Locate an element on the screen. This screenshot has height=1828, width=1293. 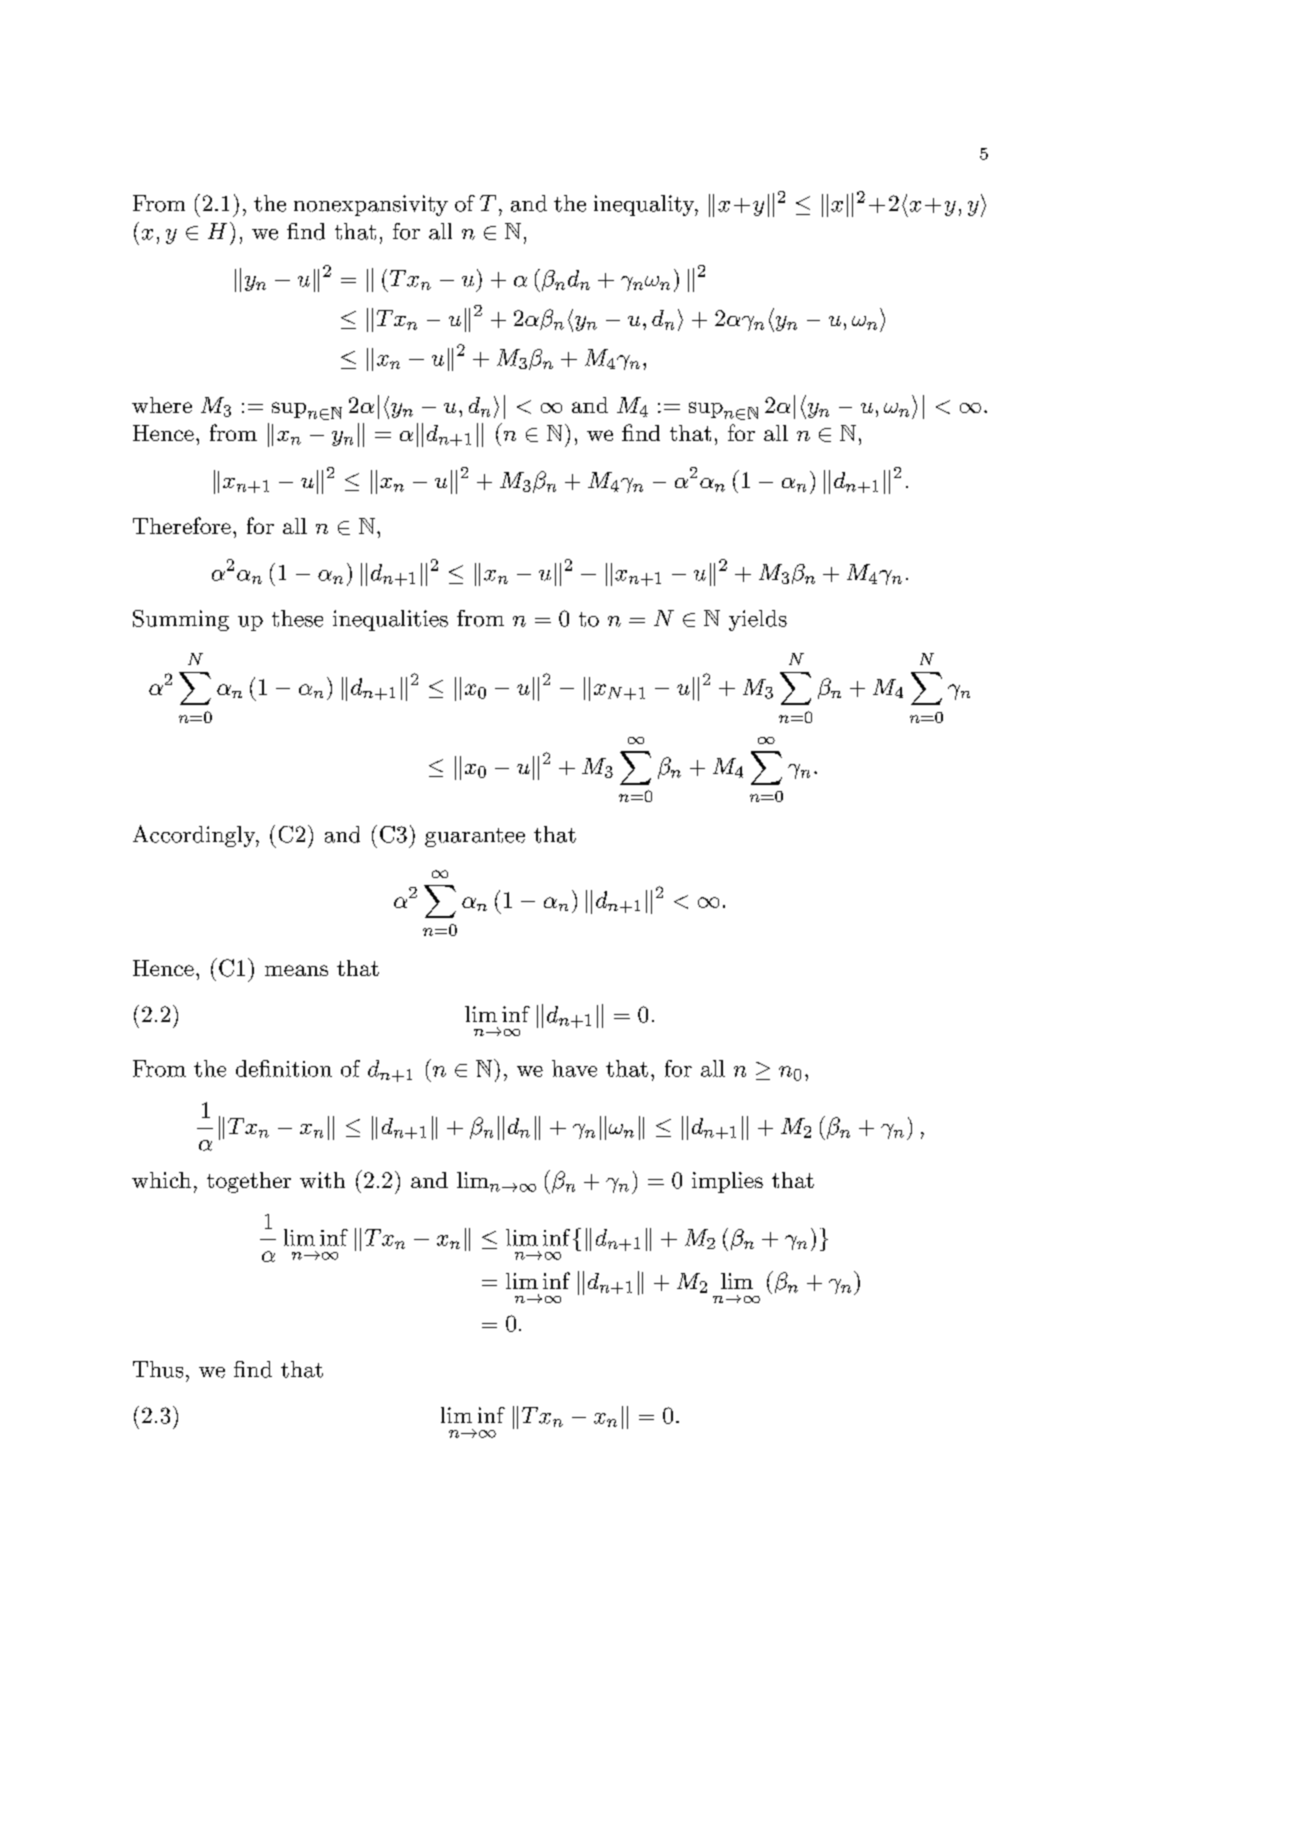
yields is located at coordinates (758, 620).
